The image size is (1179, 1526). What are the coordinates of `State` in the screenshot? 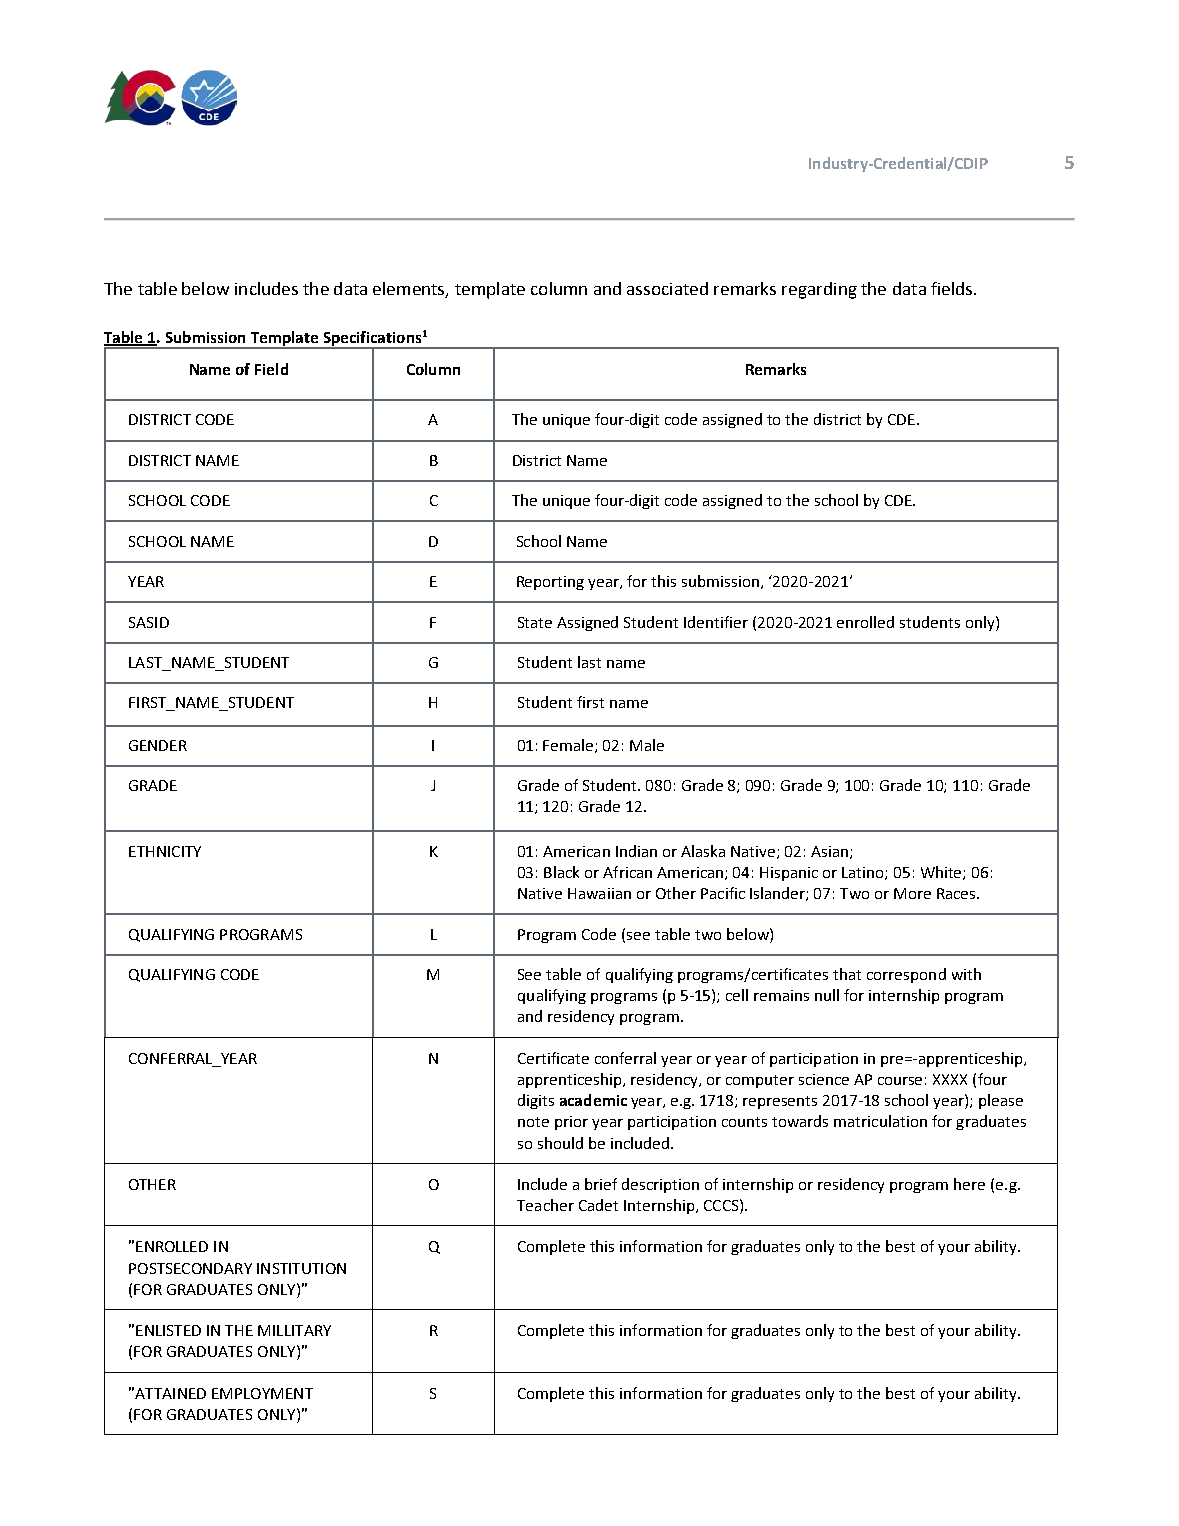 It's located at (535, 622).
